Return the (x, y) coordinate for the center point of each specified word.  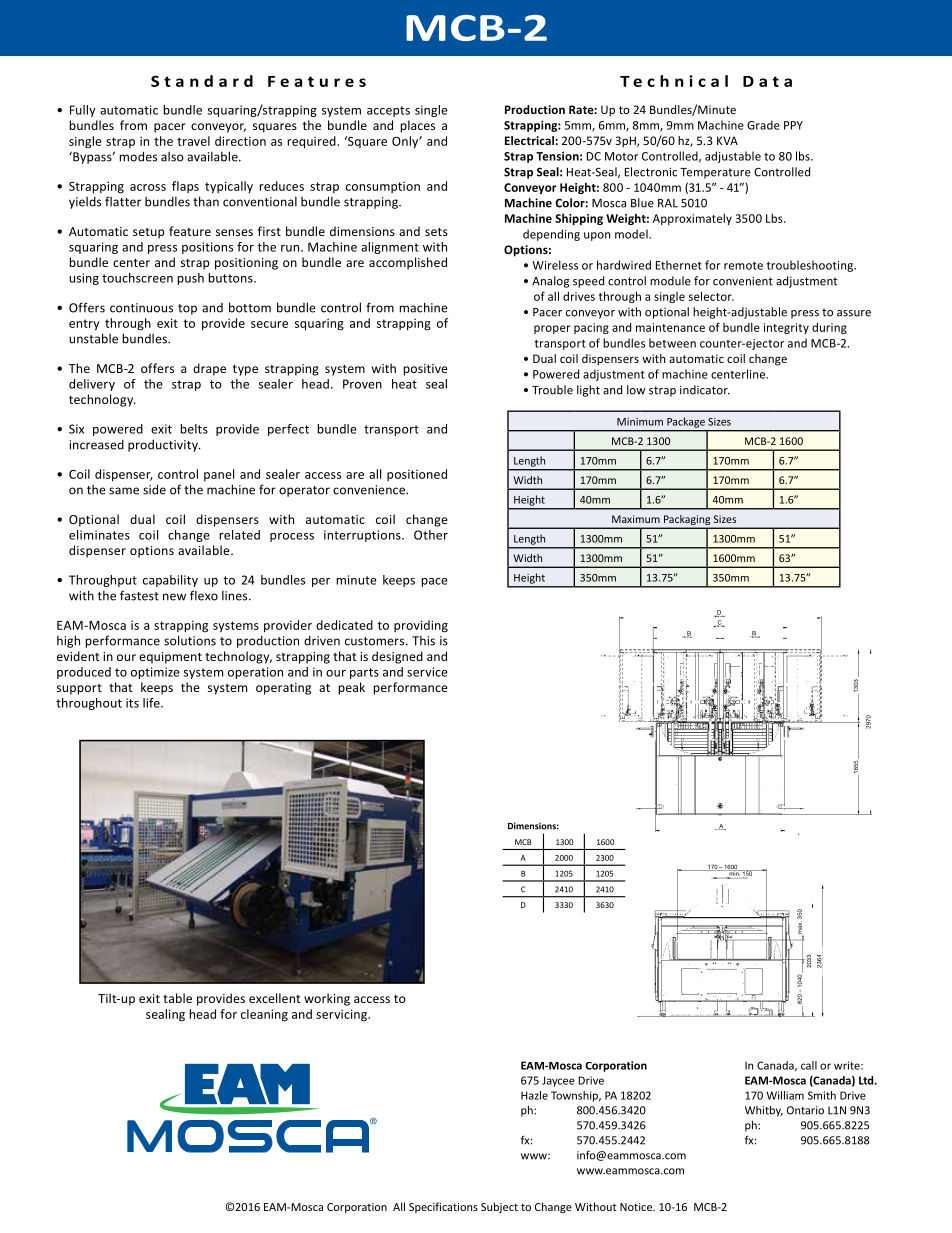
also (172, 157)
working (327, 999)
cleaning (264, 1015)
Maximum (636, 519)
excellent (275, 998)
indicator (705, 390)
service (427, 672)
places (417, 126)
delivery (92, 385)
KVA (727, 140)
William (785, 1095)
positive (425, 370)
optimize (155, 673)
